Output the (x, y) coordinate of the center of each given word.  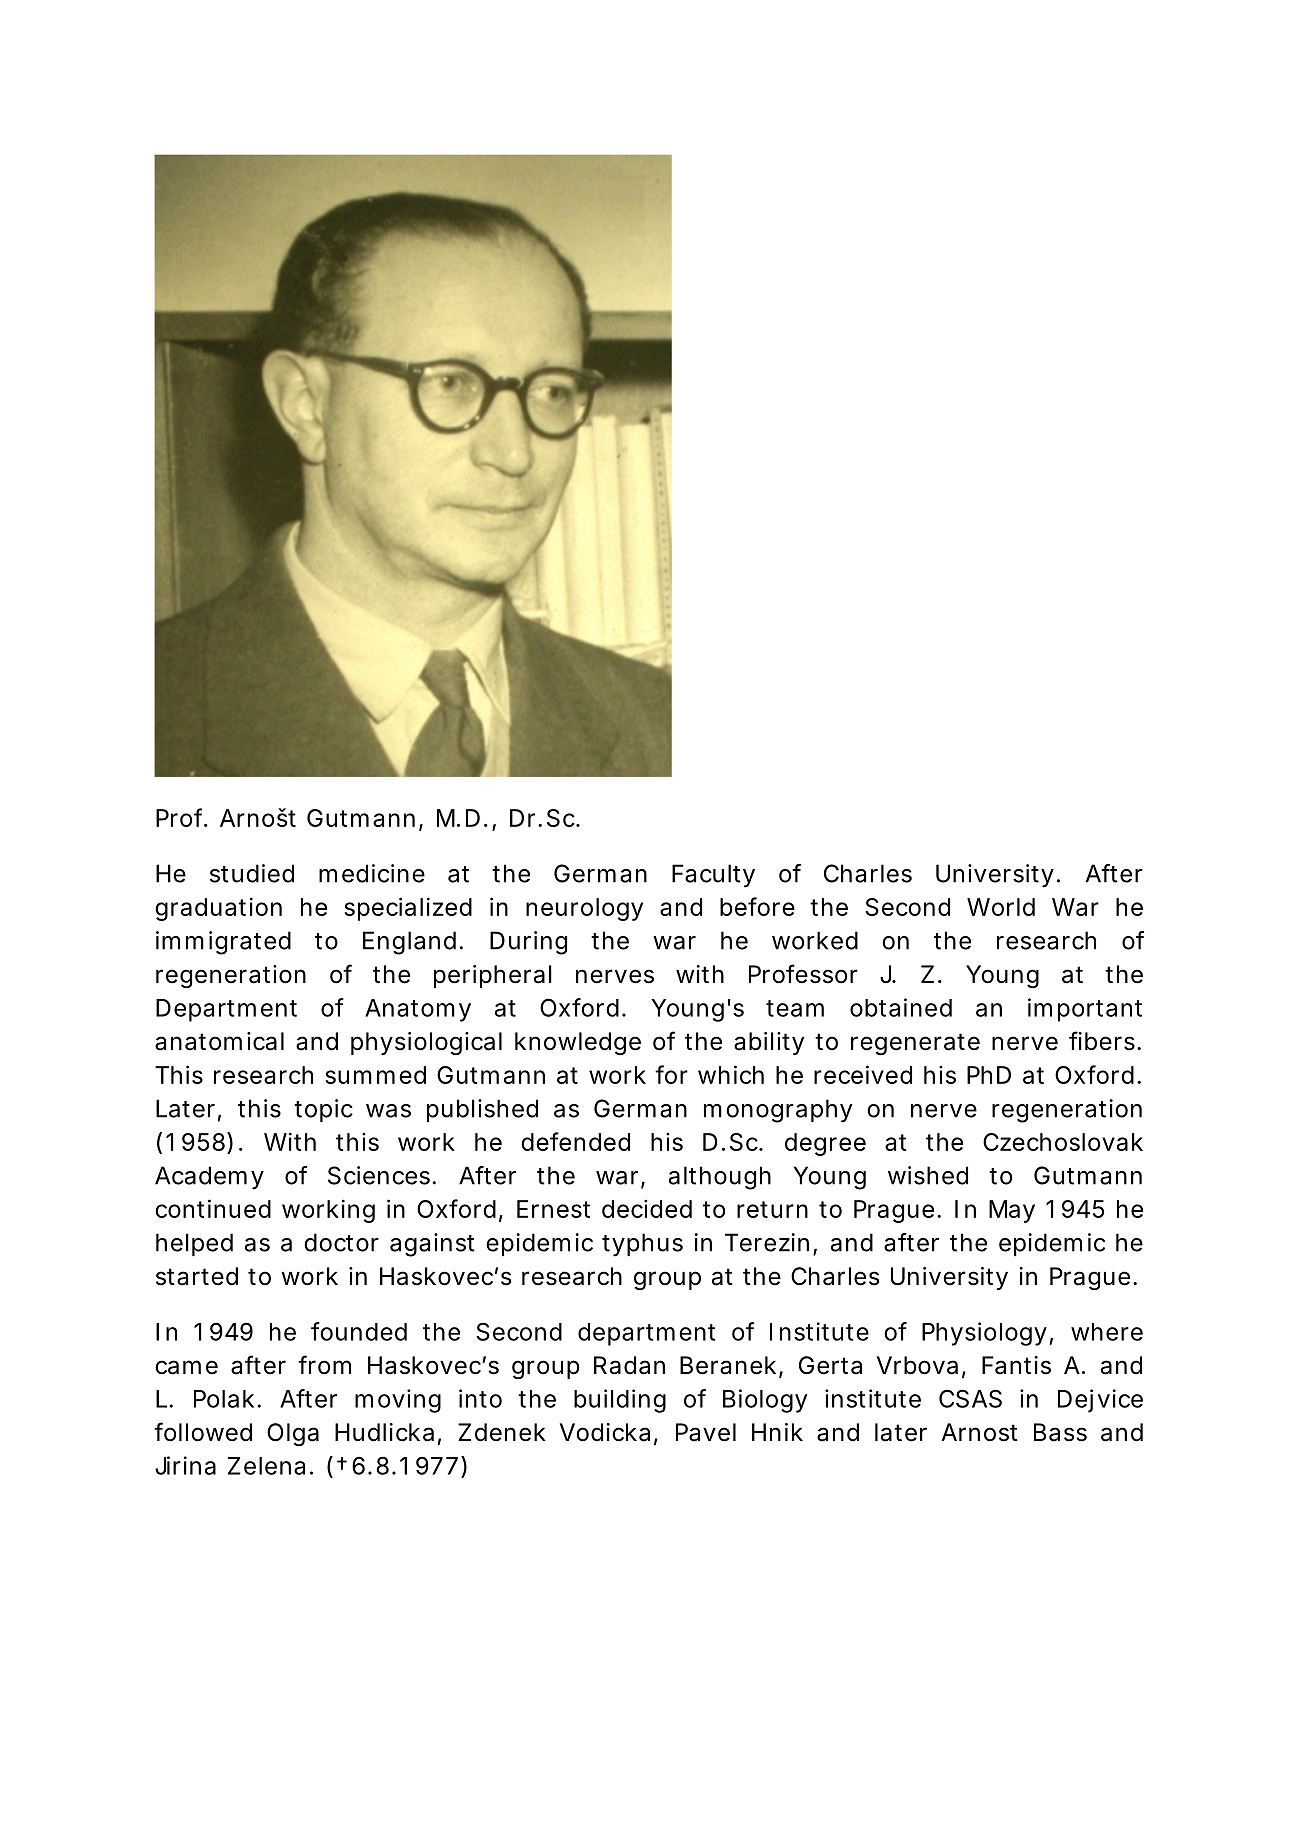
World (1001, 907)
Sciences (379, 1175)
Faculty (713, 876)
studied (252, 873)
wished (928, 1175)
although (720, 1178)
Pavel (706, 1432)
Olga (293, 1434)
